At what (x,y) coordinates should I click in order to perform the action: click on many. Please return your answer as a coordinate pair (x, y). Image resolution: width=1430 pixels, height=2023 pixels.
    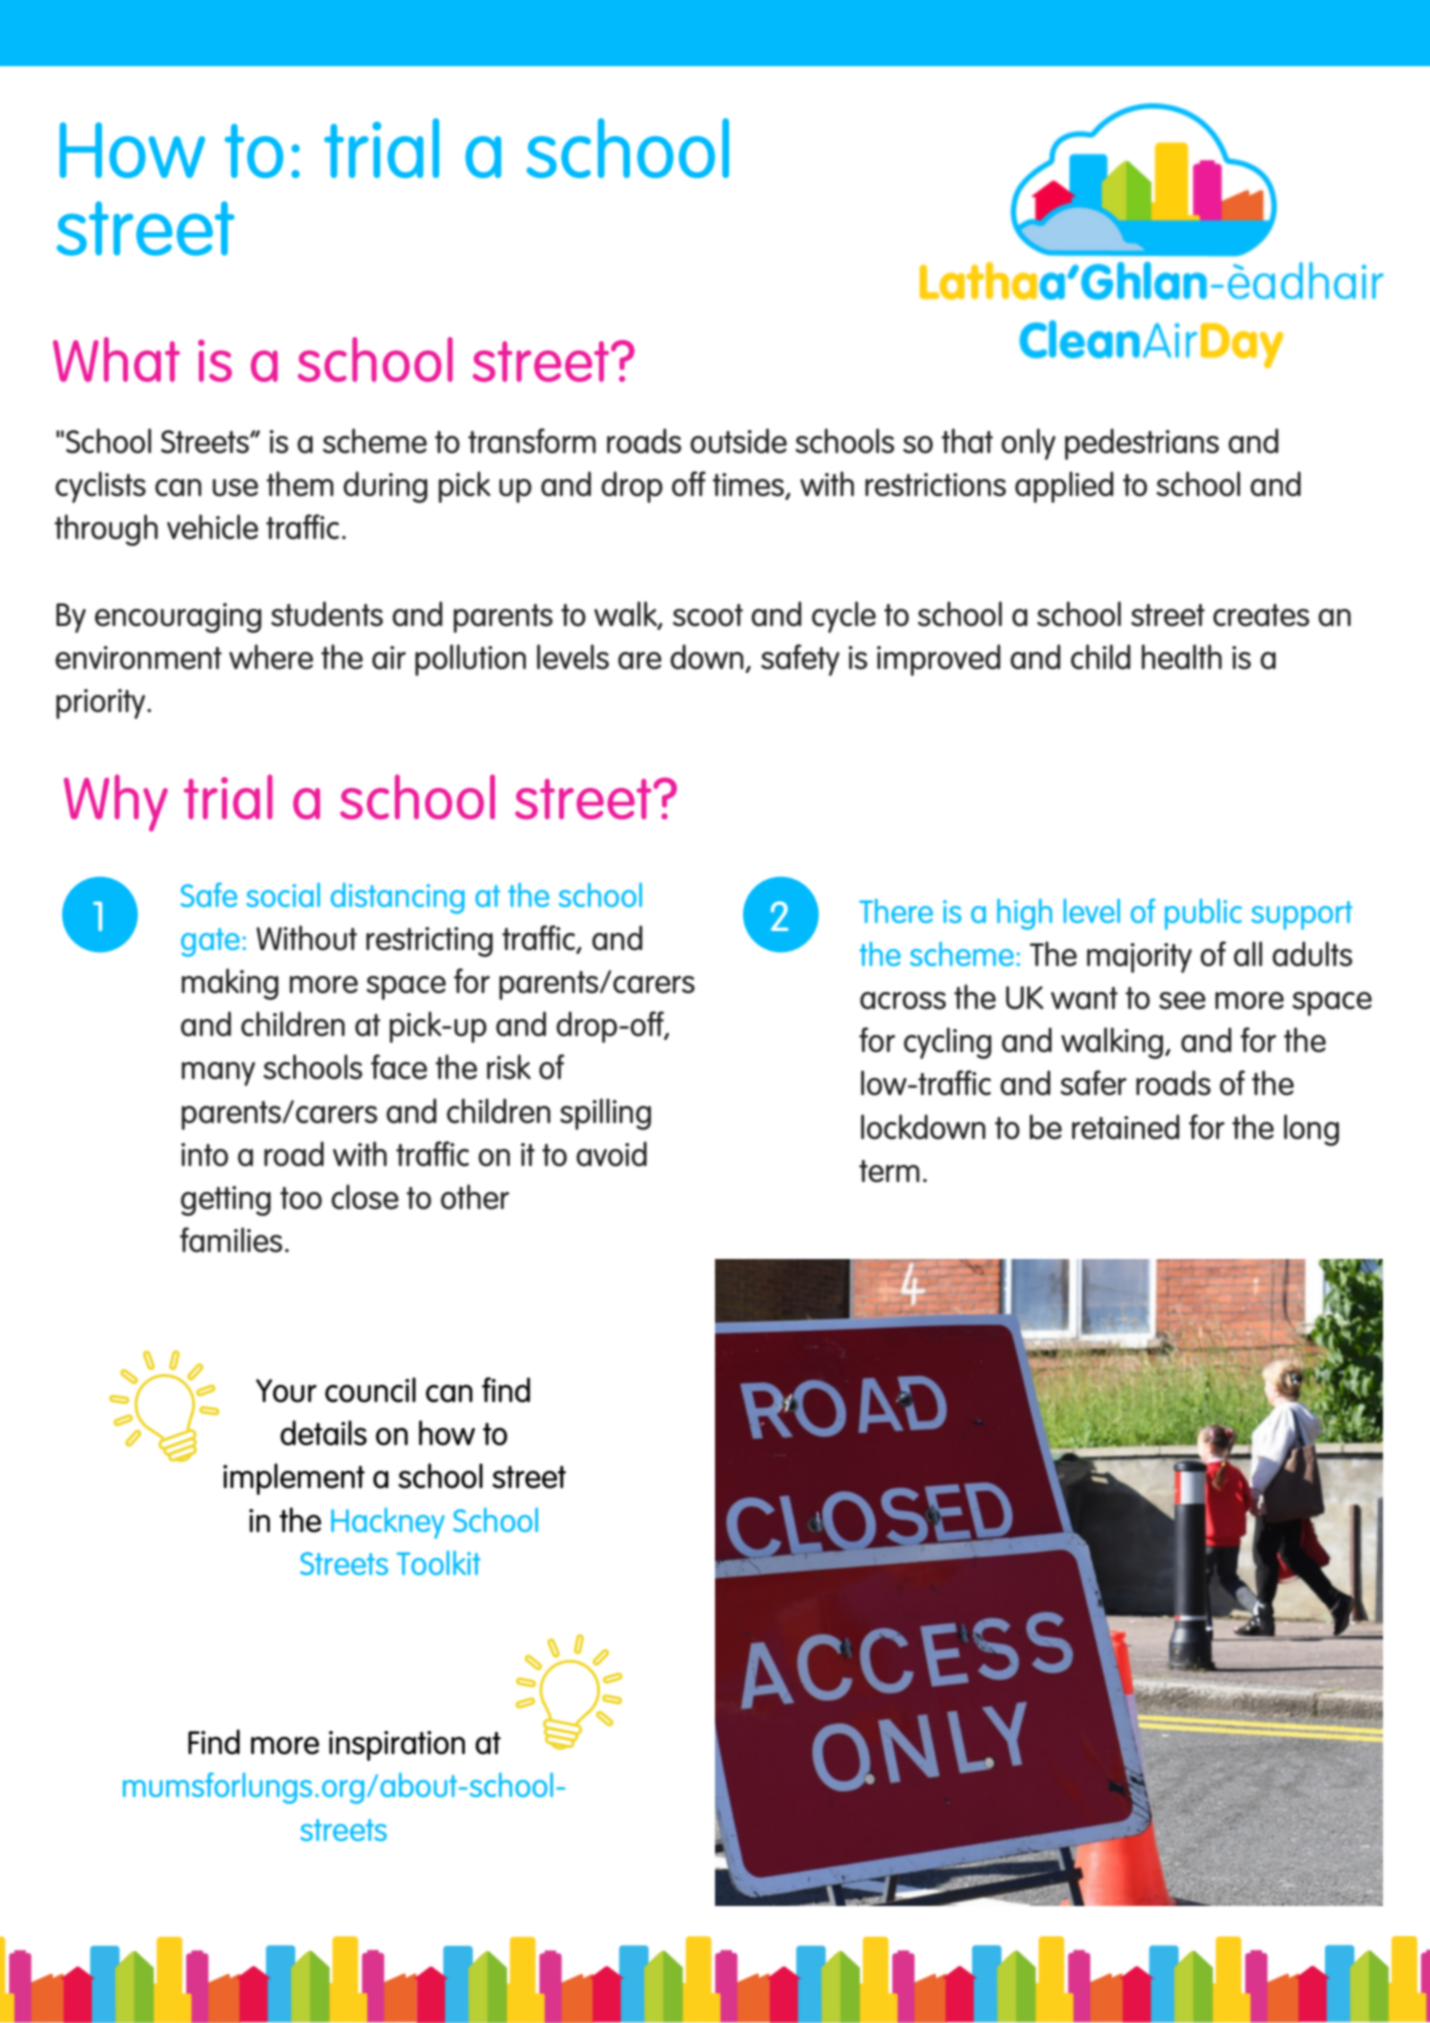
    Looking at the image, I should click on (218, 1074).
